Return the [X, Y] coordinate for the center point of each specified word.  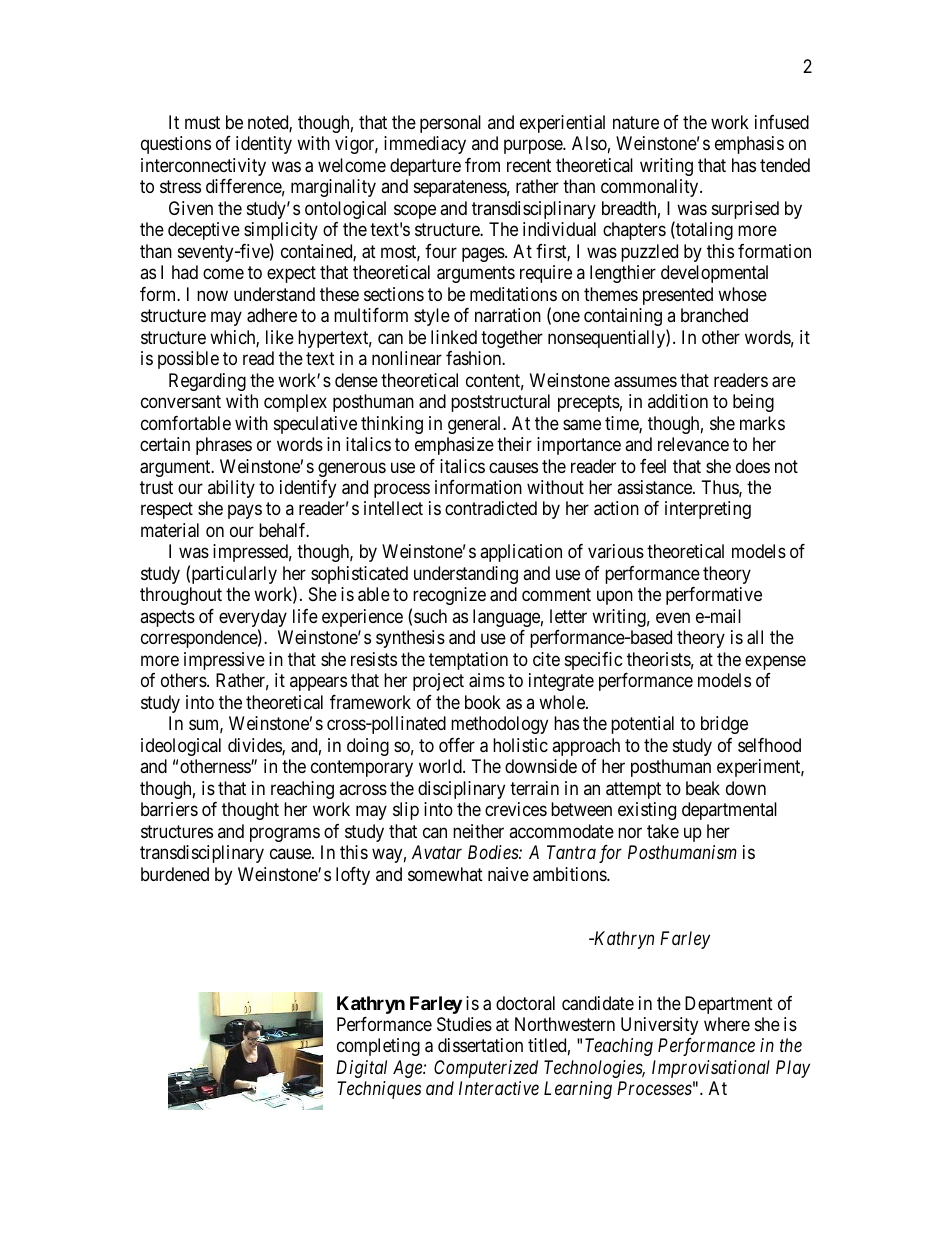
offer [457, 745]
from [482, 165]
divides [255, 746]
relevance [693, 444]
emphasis [749, 145]
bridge [724, 725]
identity [264, 145]
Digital [361, 1069]
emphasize [454, 446]
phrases [224, 446]
